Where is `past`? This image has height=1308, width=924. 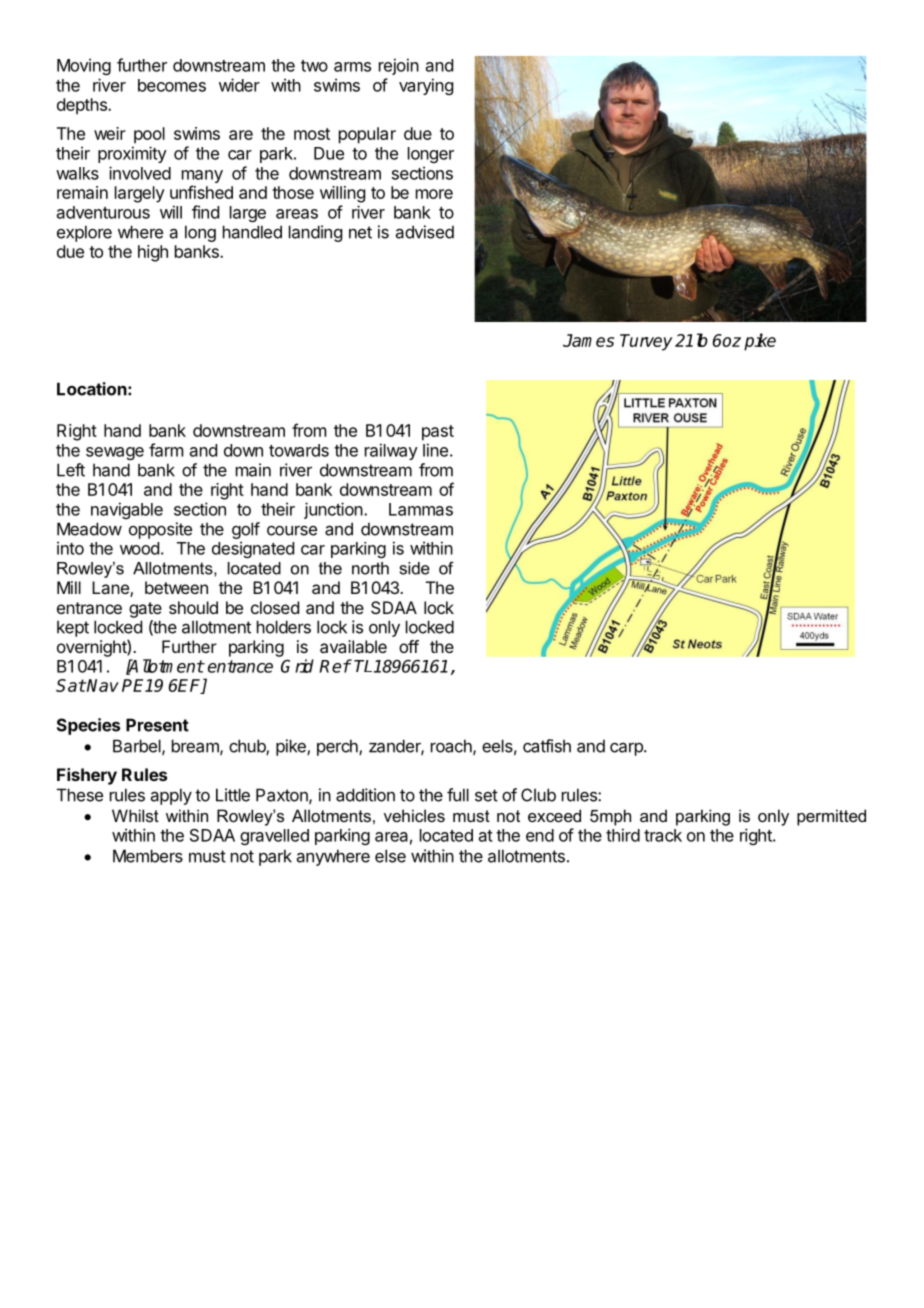 past is located at coordinates (438, 433).
